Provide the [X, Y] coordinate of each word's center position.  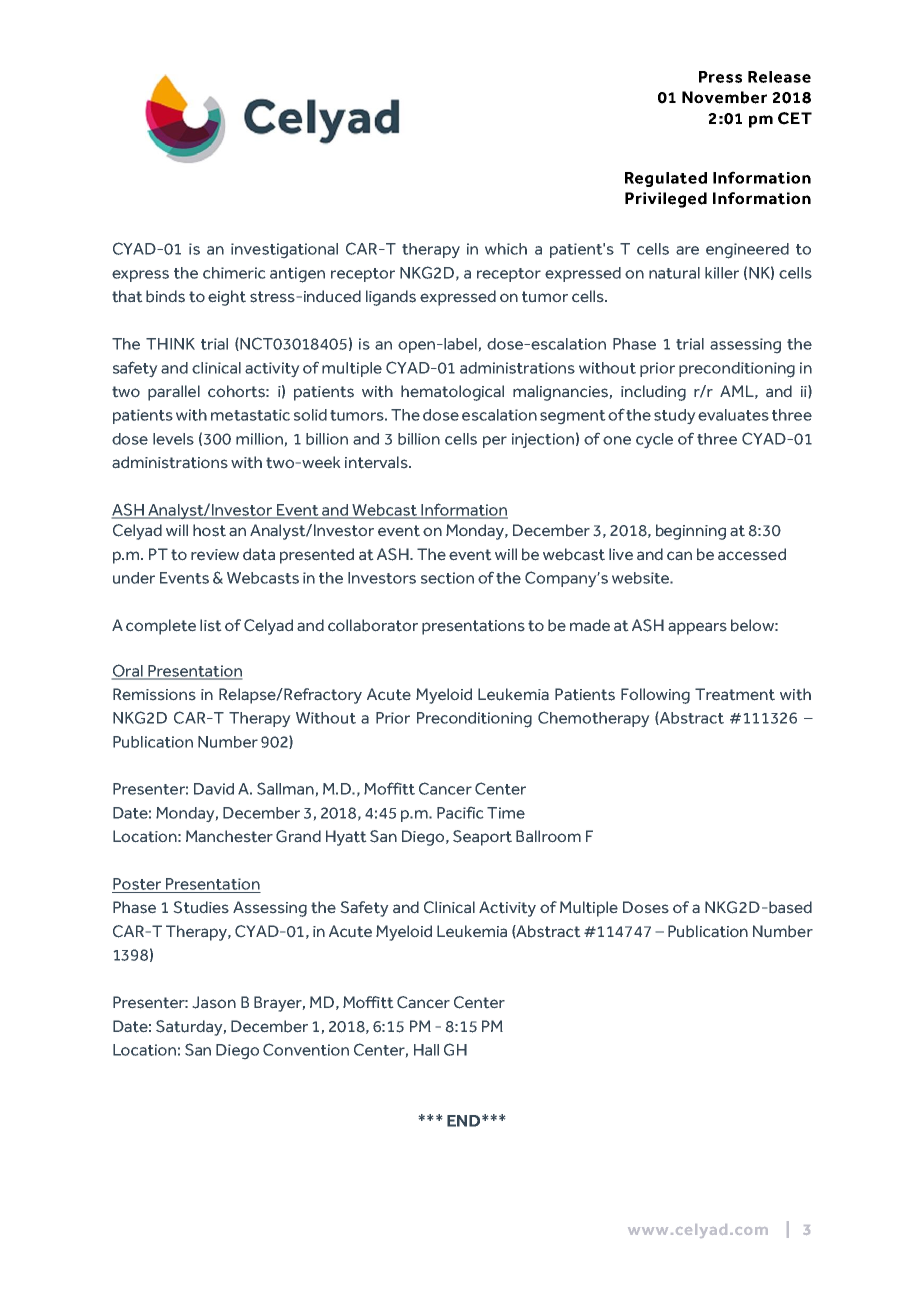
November [724, 97]
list [210, 625]
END [465, 1121]
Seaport [482, 838]
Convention [306, 1049]
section [447, 578]
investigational [284, 250]
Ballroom [548, 836]
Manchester [229, 836]
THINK [170, 344]
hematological [452, 393]
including [653, 393]
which [506, 249]
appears [697, 628]
